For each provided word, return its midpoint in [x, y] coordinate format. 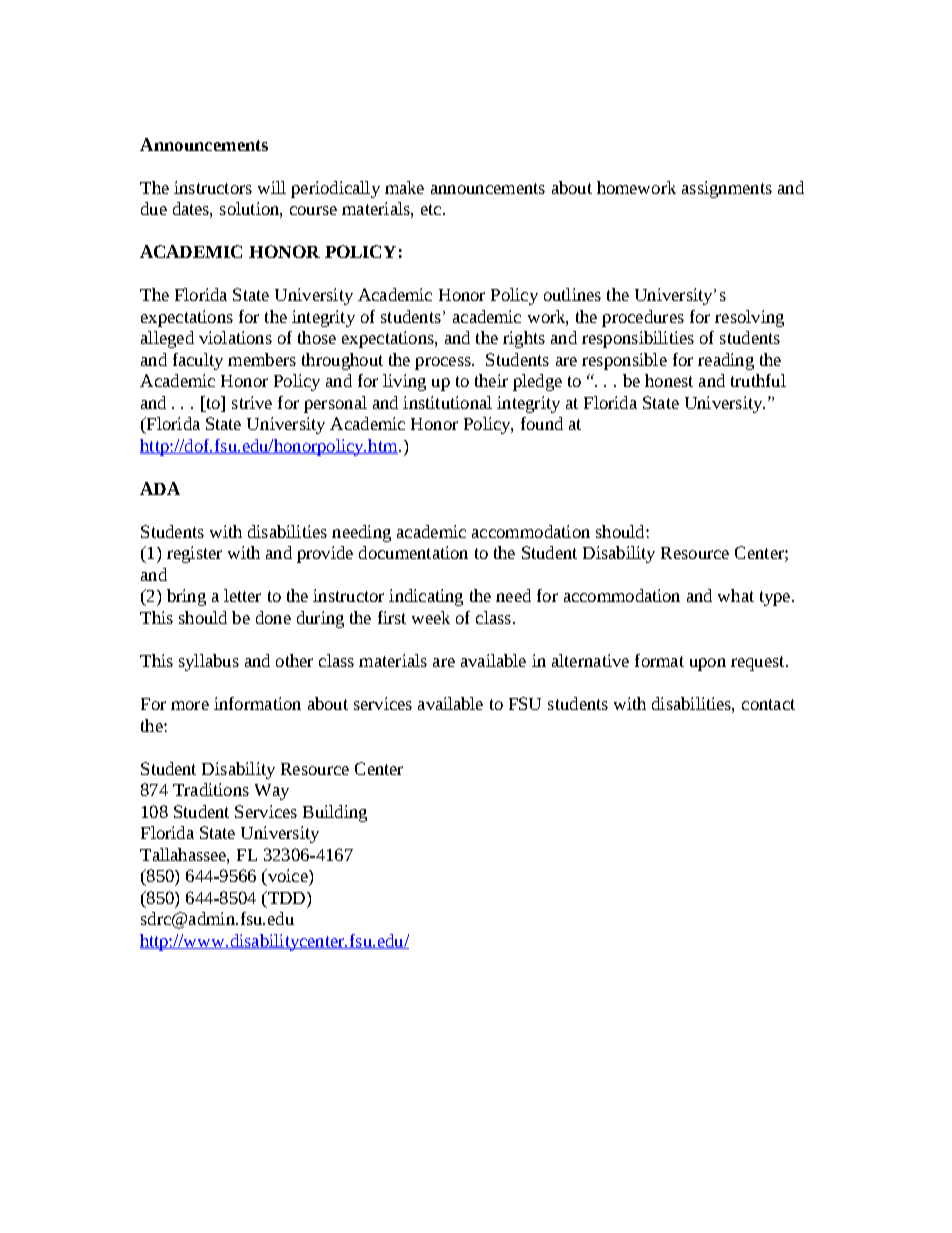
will [272, 187]
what [736, 595]
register [194, 554]
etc [431, 209]
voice [287, 877]
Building [335, 813]
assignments [727, 189]
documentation [413, 552]
